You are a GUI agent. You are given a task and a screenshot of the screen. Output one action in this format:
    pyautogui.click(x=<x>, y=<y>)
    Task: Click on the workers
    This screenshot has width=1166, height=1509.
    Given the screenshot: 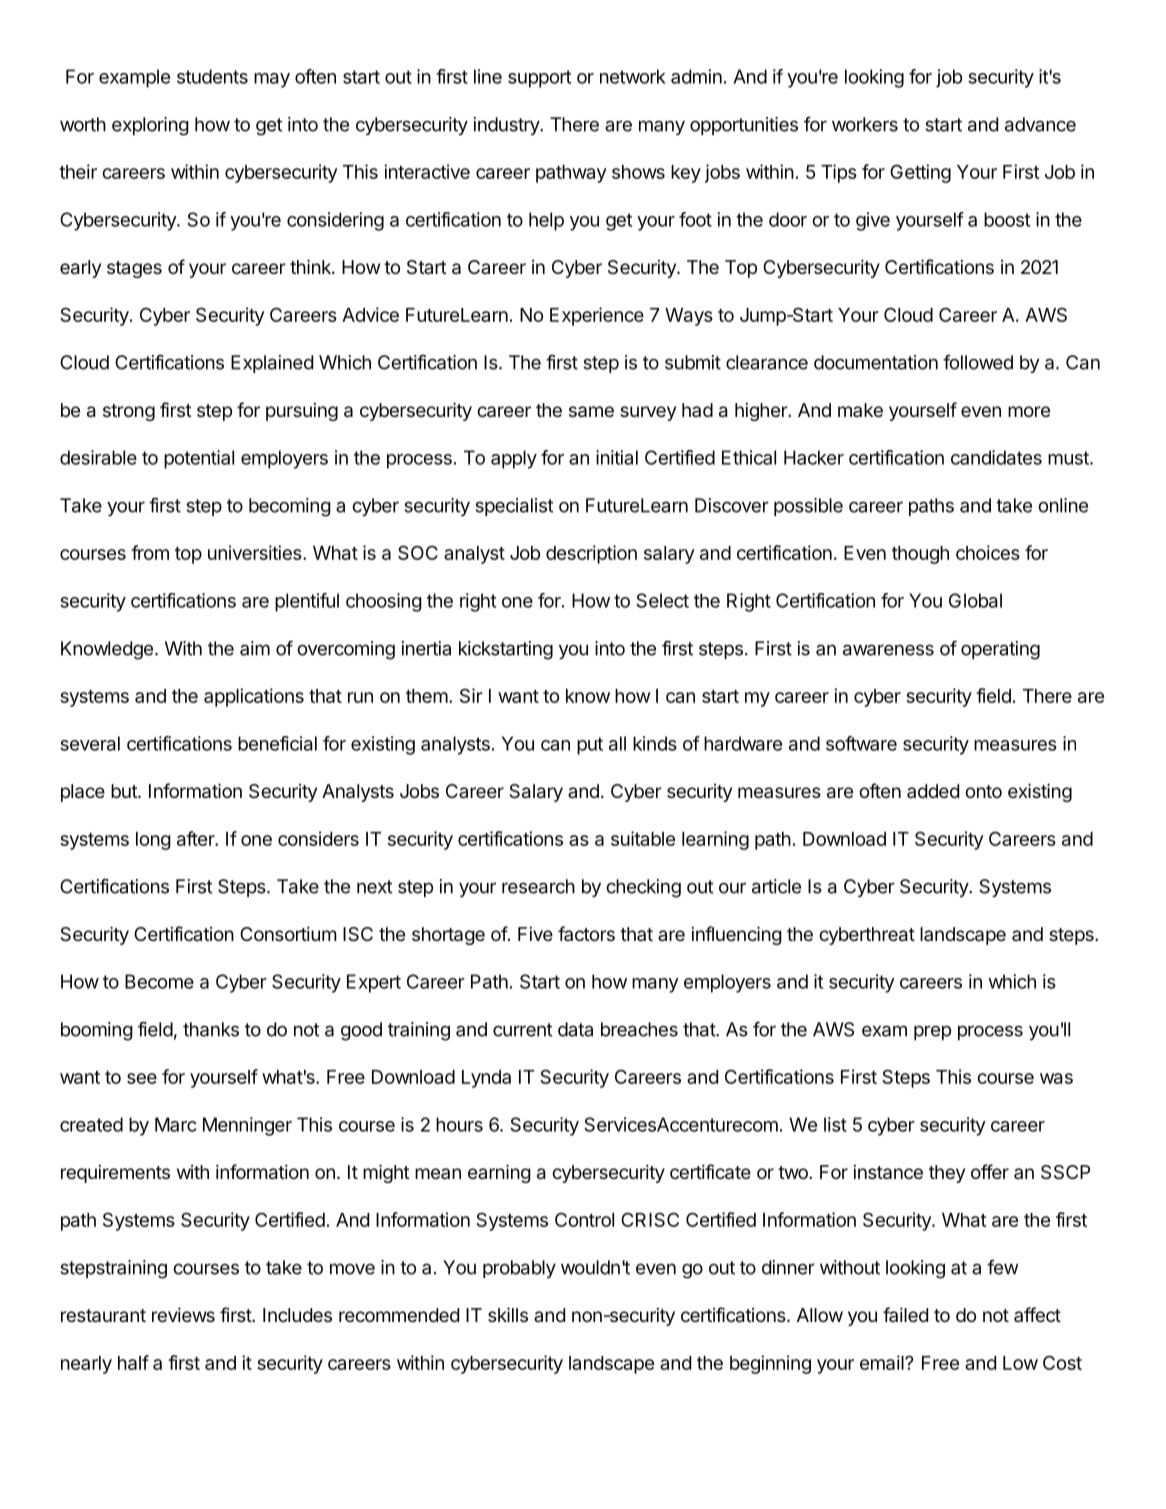 What is the action you would take?
    pyautogui.click(x=865, y=124)
